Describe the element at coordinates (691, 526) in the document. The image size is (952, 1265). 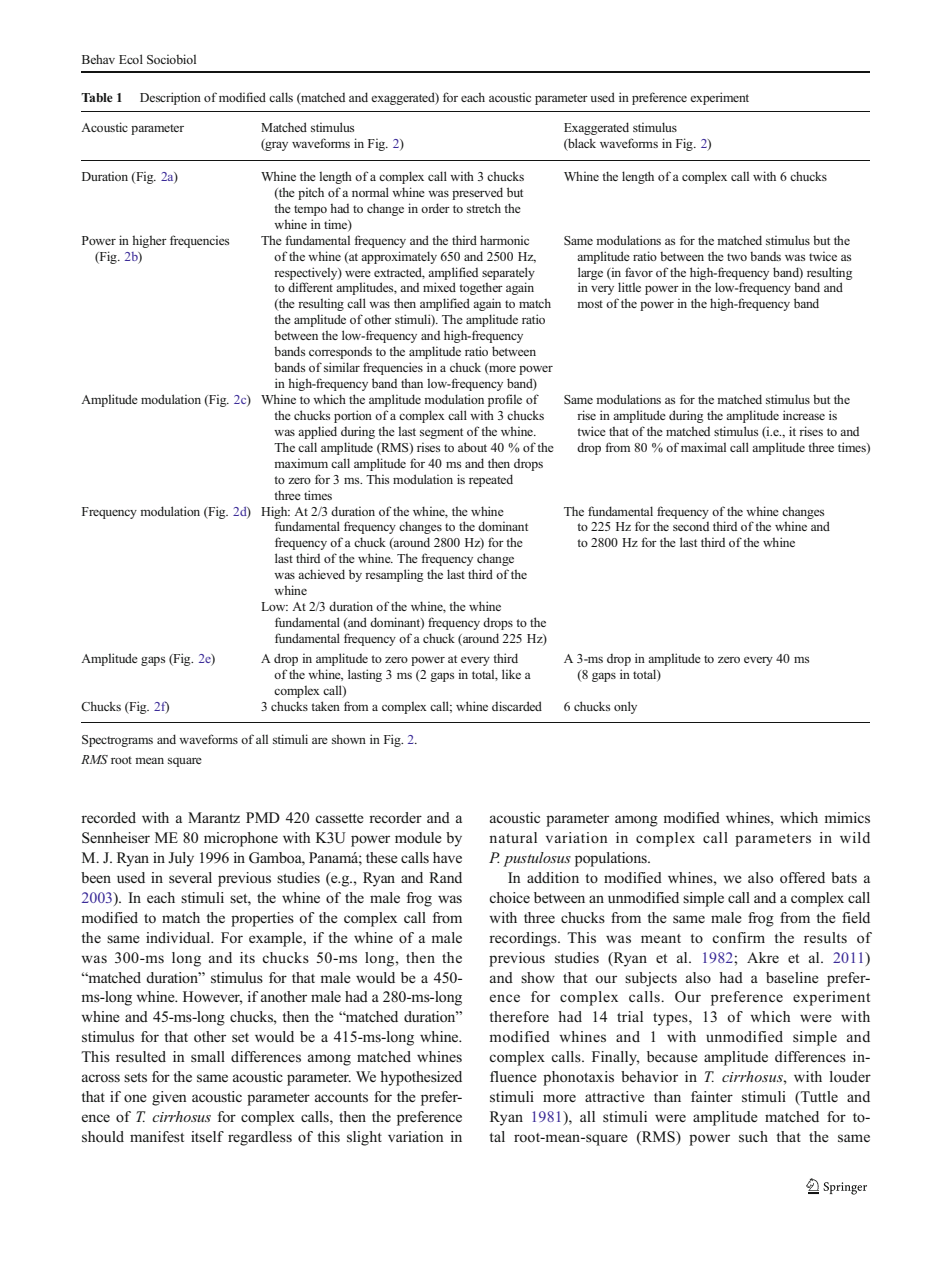
I see `second` at that location.
